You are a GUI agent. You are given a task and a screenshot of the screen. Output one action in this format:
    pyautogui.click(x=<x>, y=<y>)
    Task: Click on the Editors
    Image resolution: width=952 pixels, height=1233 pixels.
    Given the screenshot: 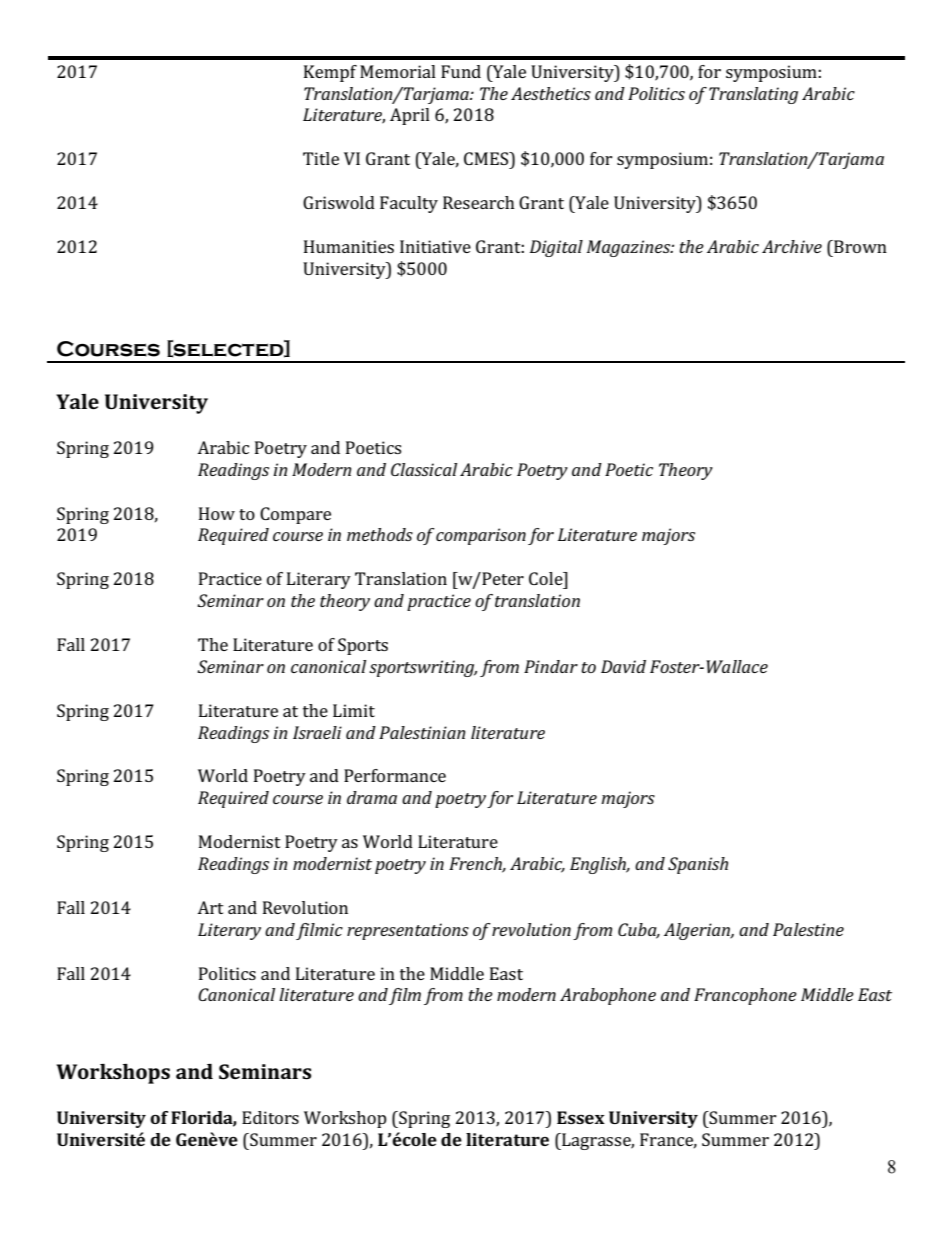 What is the action you would take?
    pyautogui.click(x=270, y=1117)
